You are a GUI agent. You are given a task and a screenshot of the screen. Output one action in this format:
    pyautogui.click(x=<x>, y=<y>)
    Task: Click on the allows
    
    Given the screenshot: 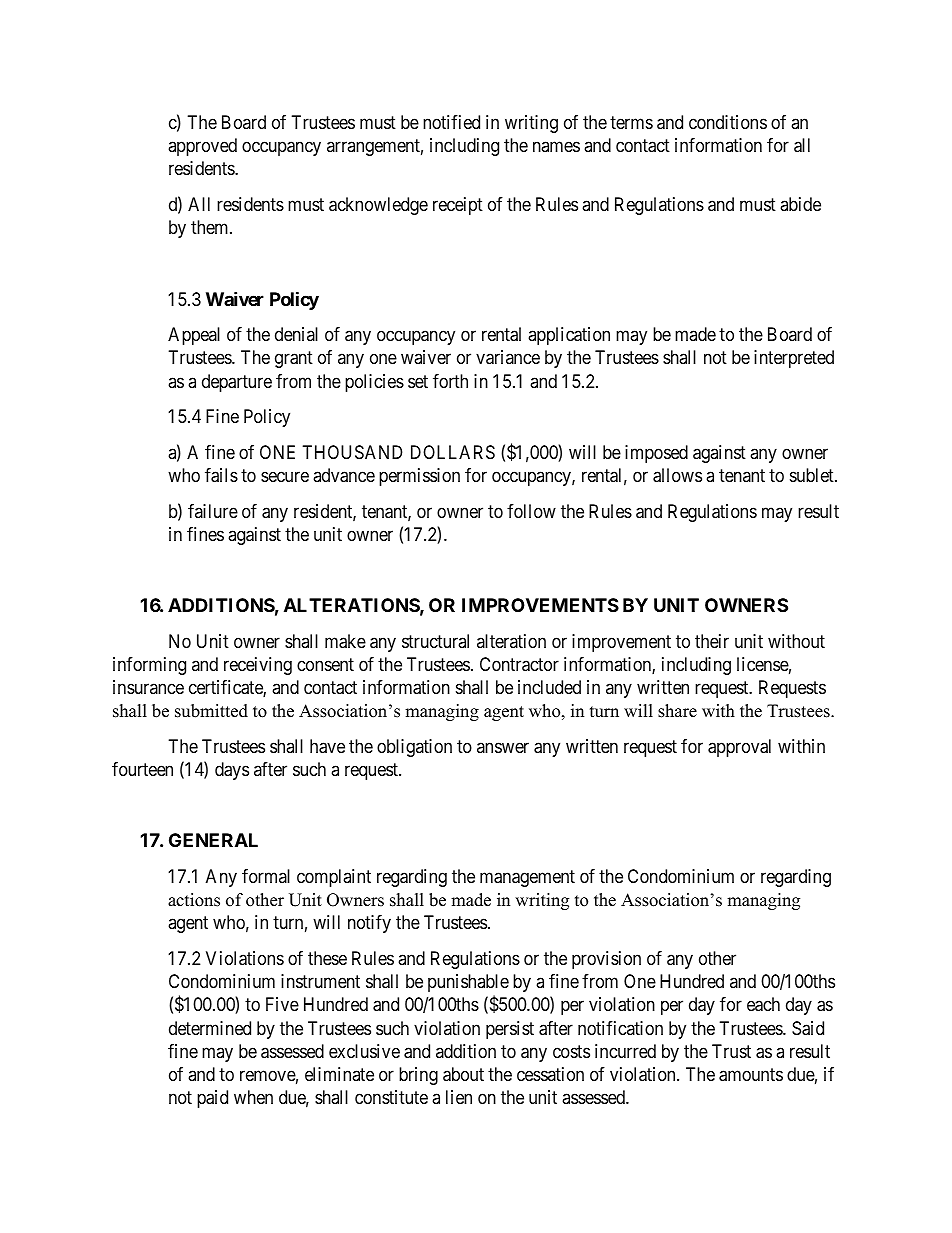 What is the action you would take?
    pyautogui.click(x=677, y=475)
